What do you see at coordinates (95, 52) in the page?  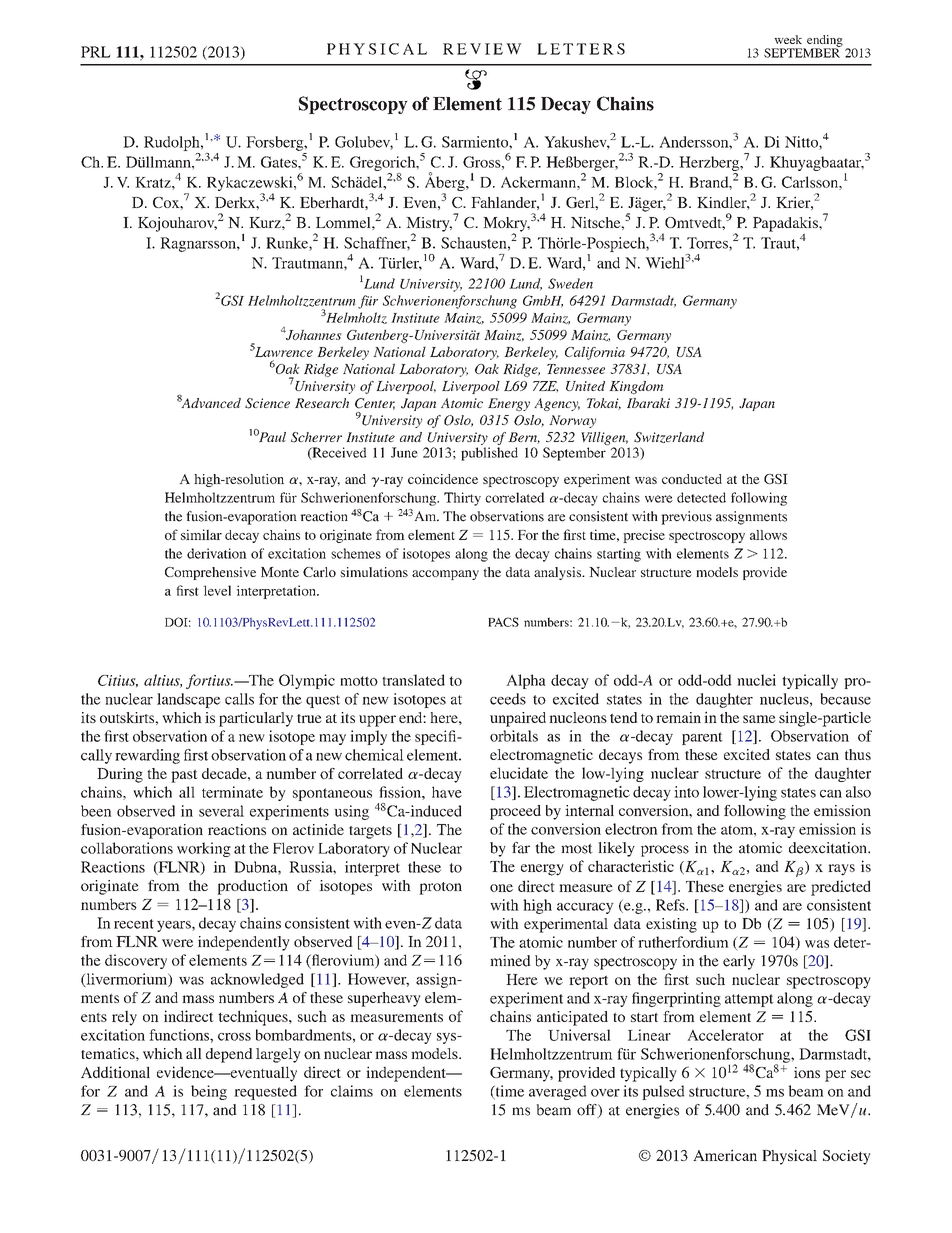 I see `PRL` at bounding box center [95, 52].
